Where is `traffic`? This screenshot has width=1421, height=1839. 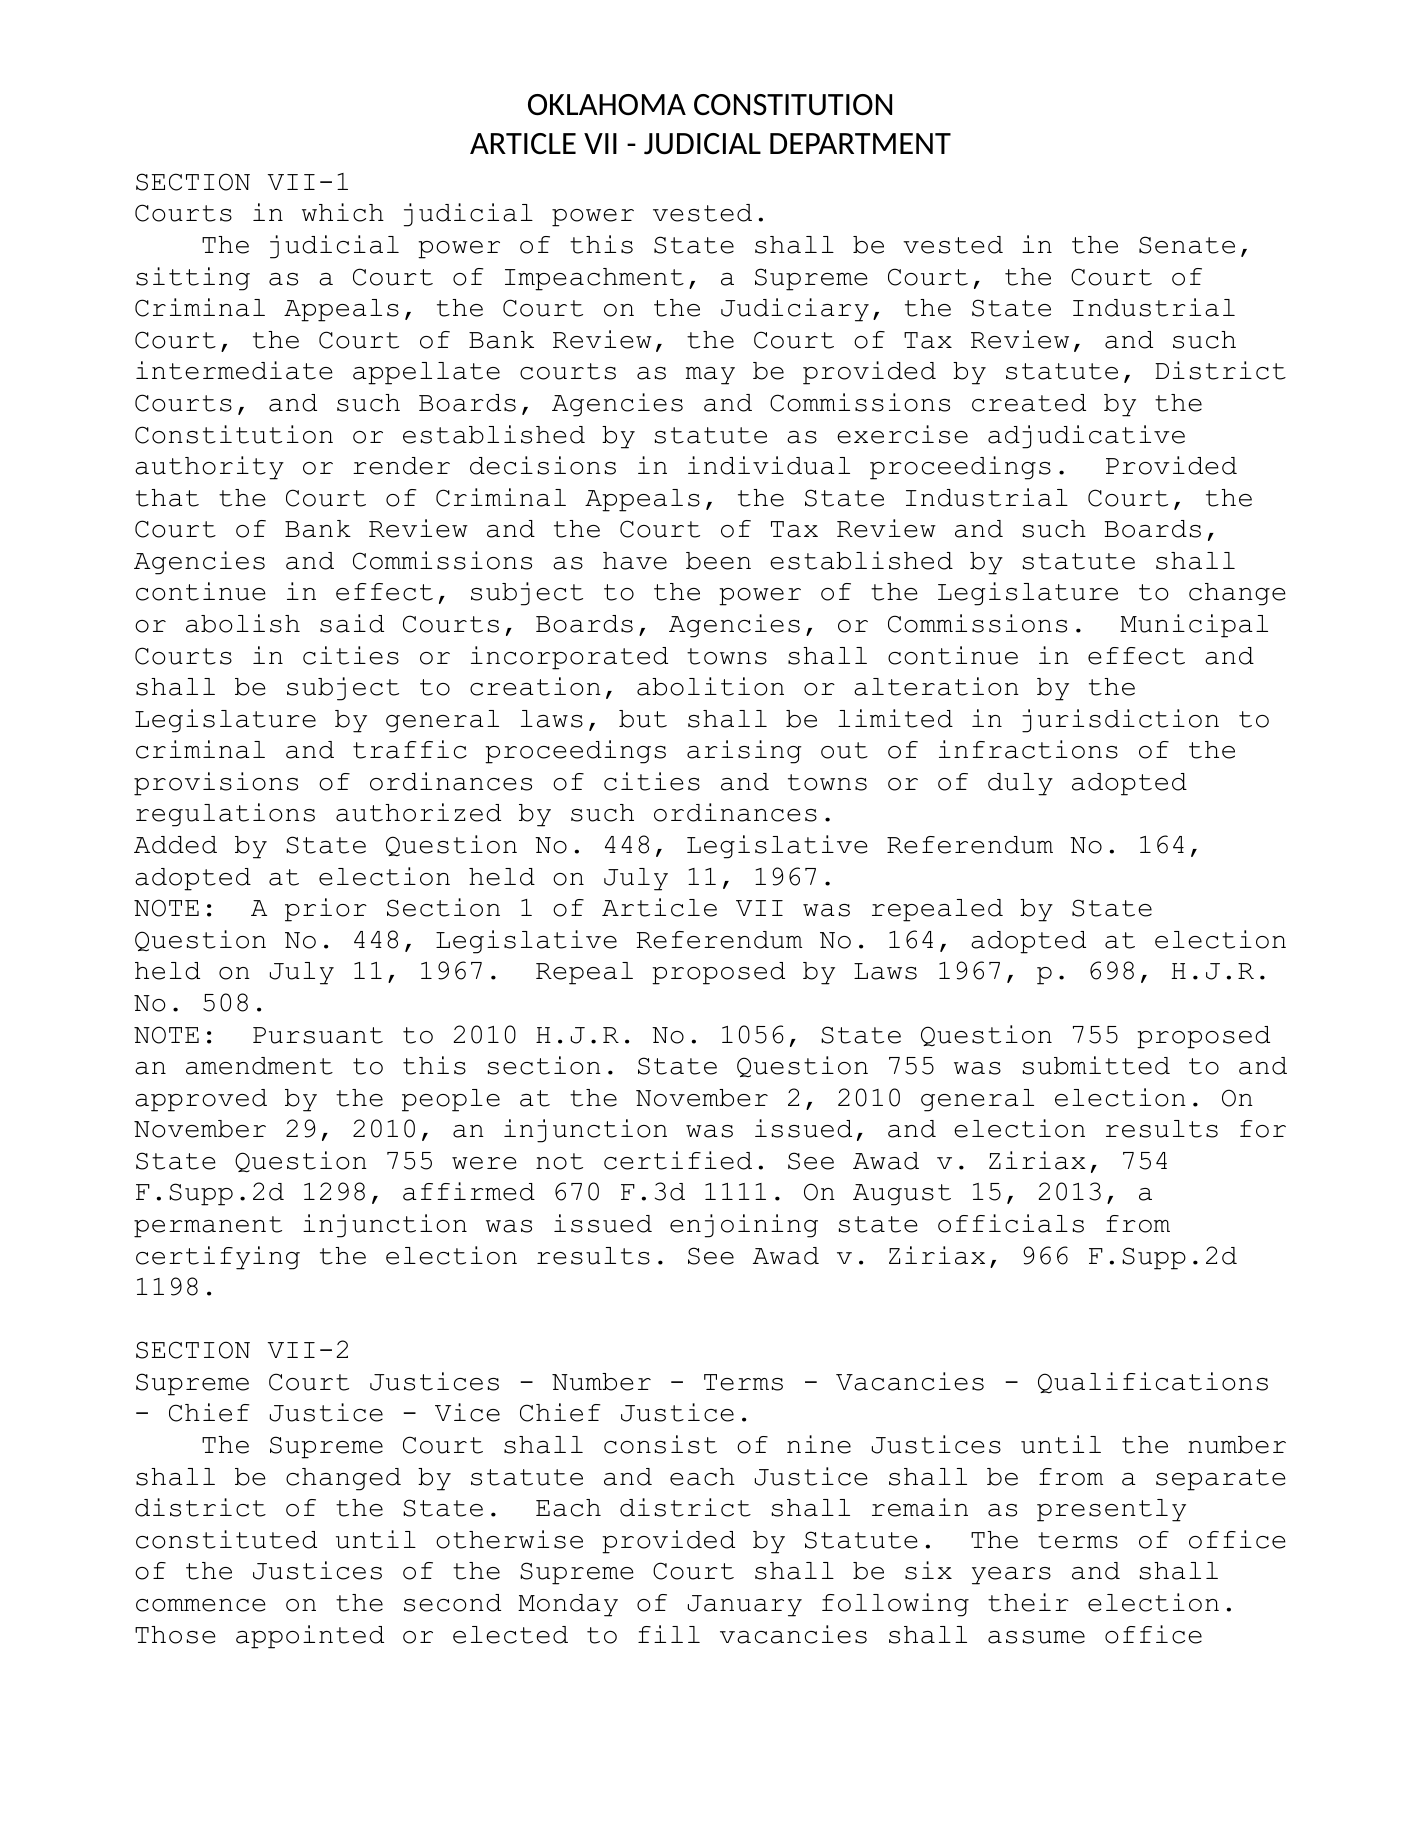
traffic is located at coordinates (410, 749).
